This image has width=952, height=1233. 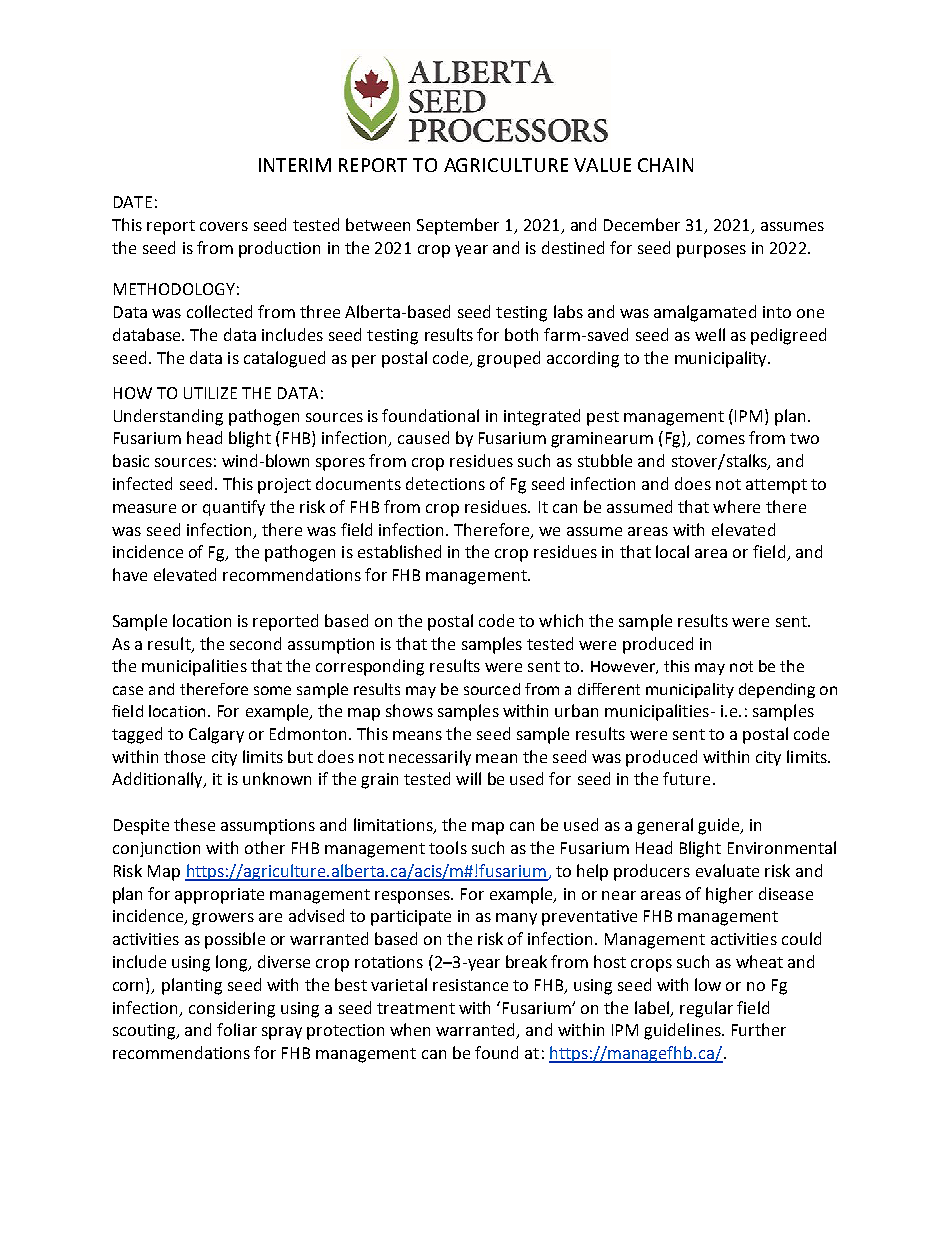 What do you see at coordinates (470, 985) in the image?
I see `resistance` at bounding box center [470, 985].
